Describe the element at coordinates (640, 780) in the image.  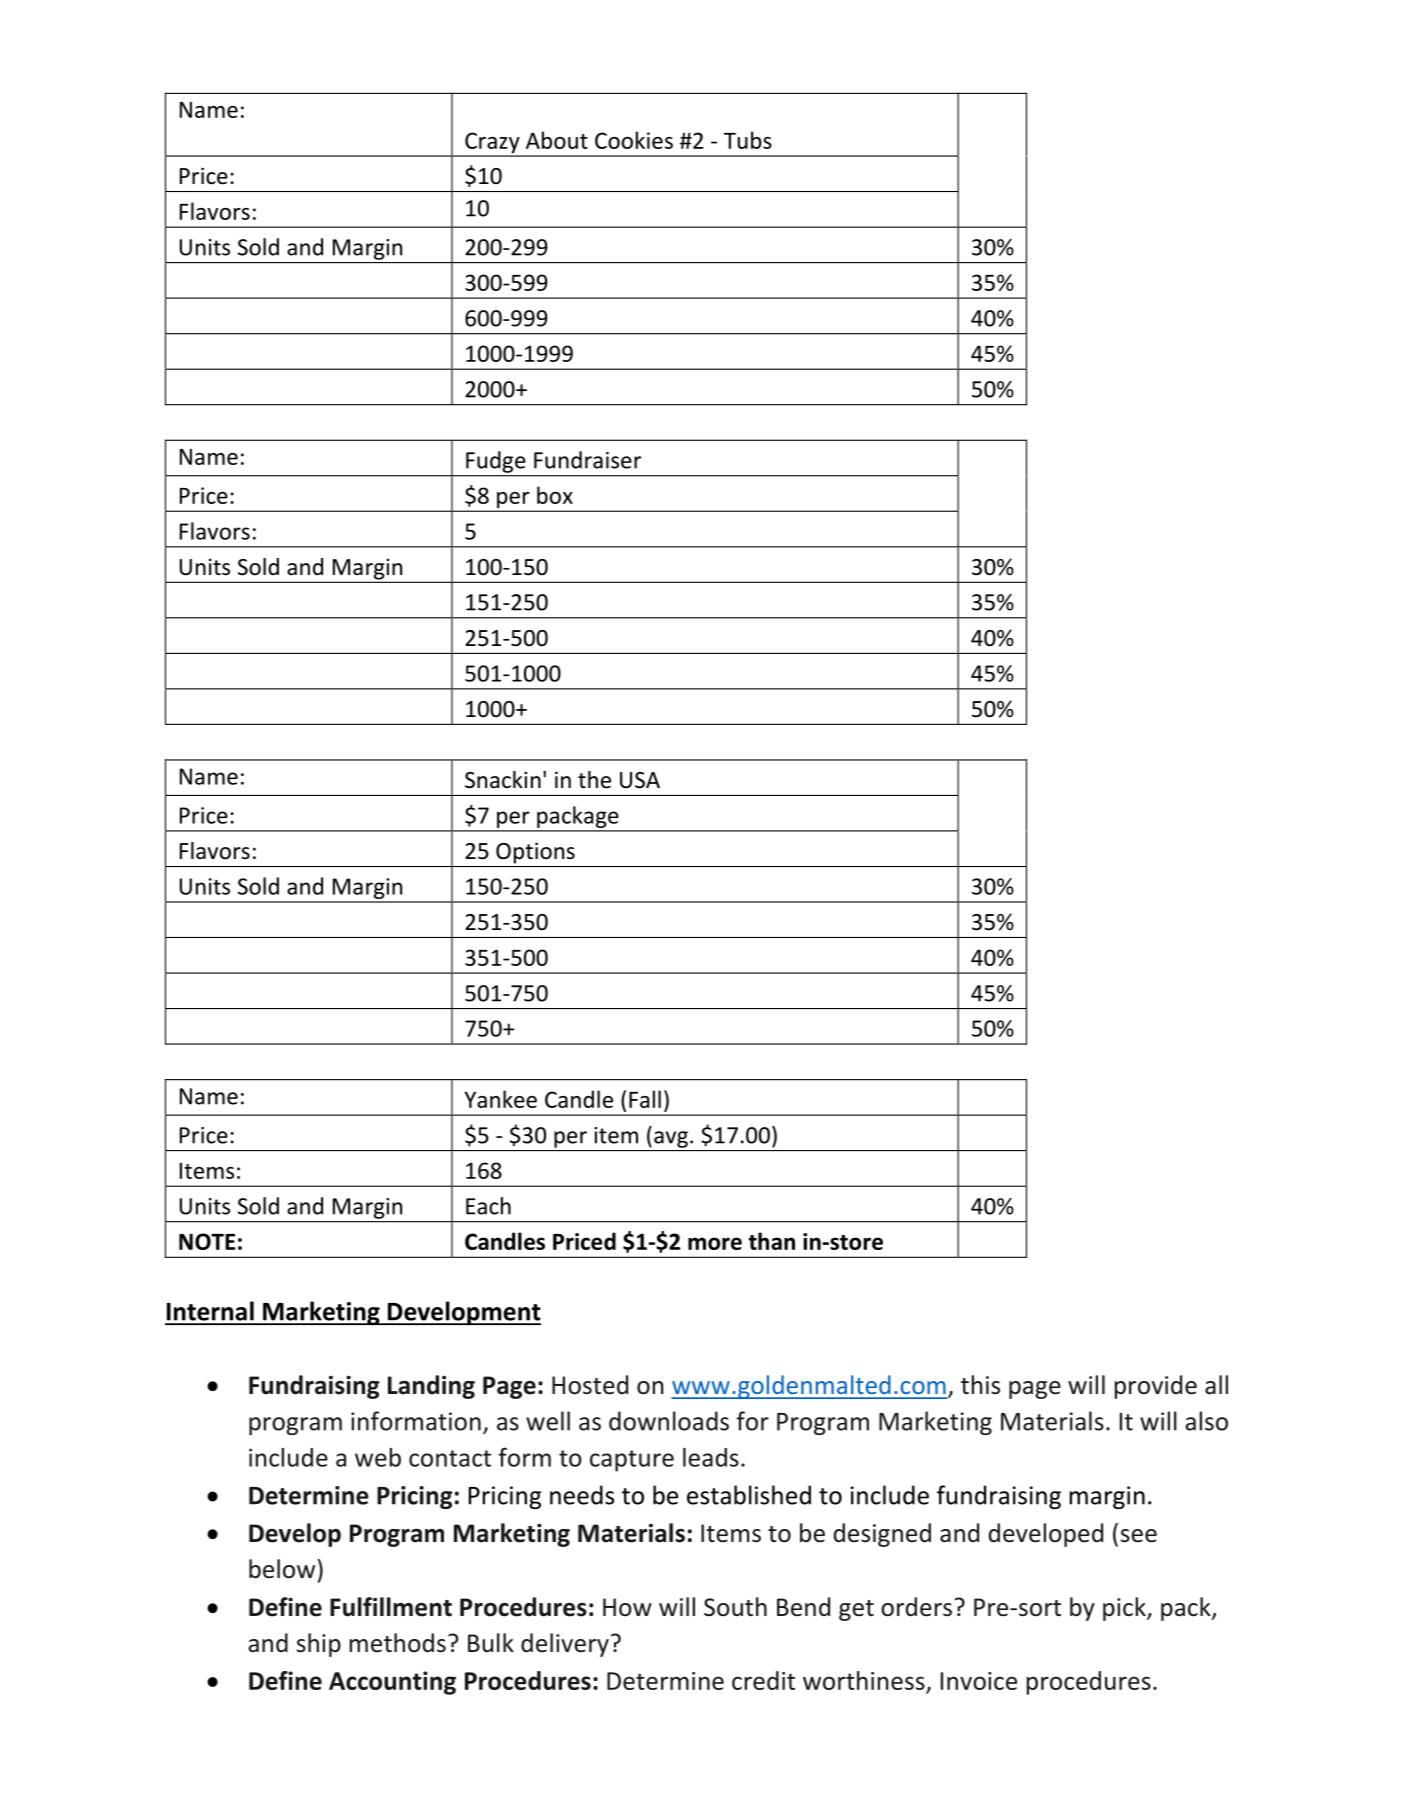
I see `USA` at that location.
